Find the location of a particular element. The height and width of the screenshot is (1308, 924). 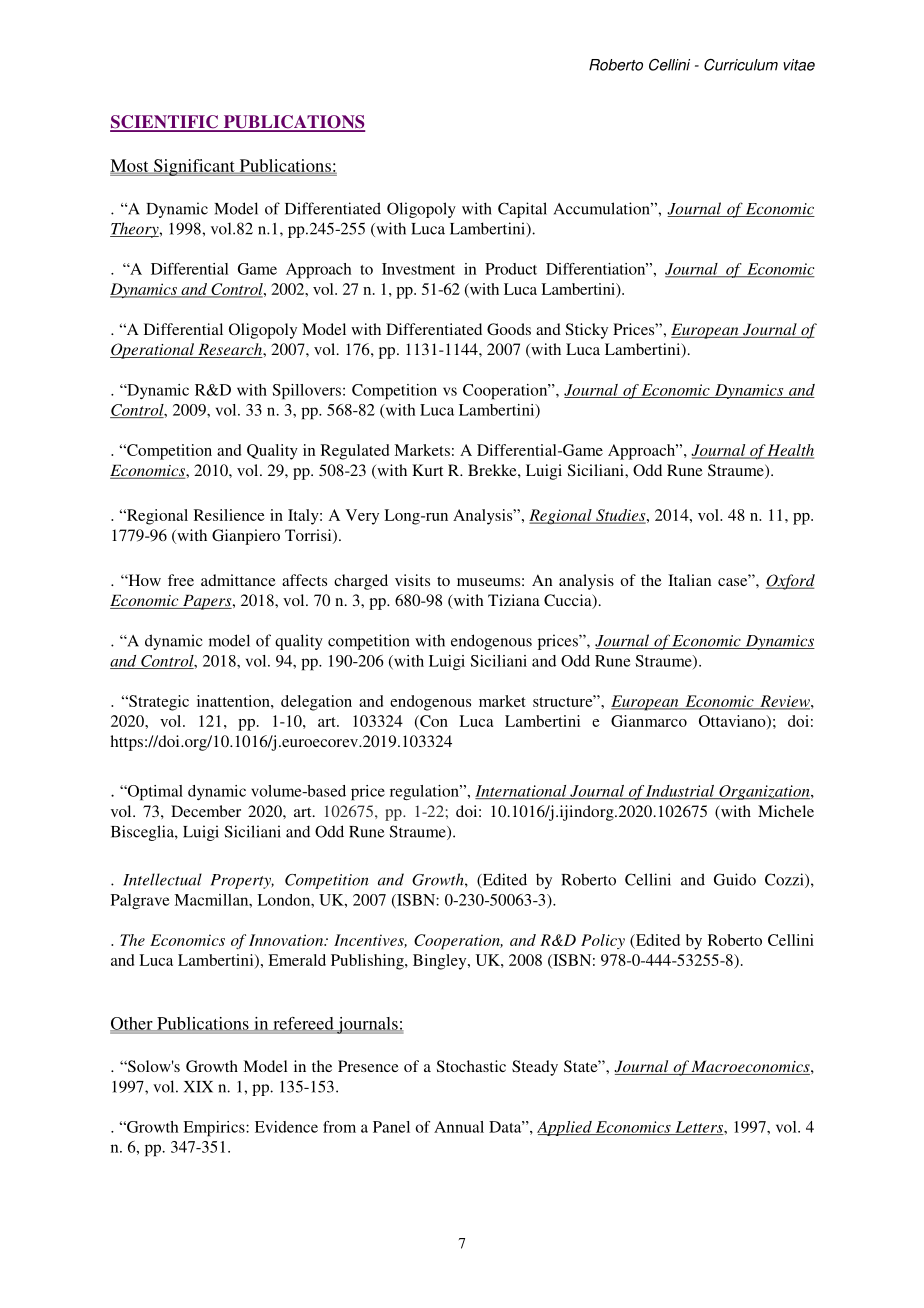

XIX is located at coordinates (198, 1087).
